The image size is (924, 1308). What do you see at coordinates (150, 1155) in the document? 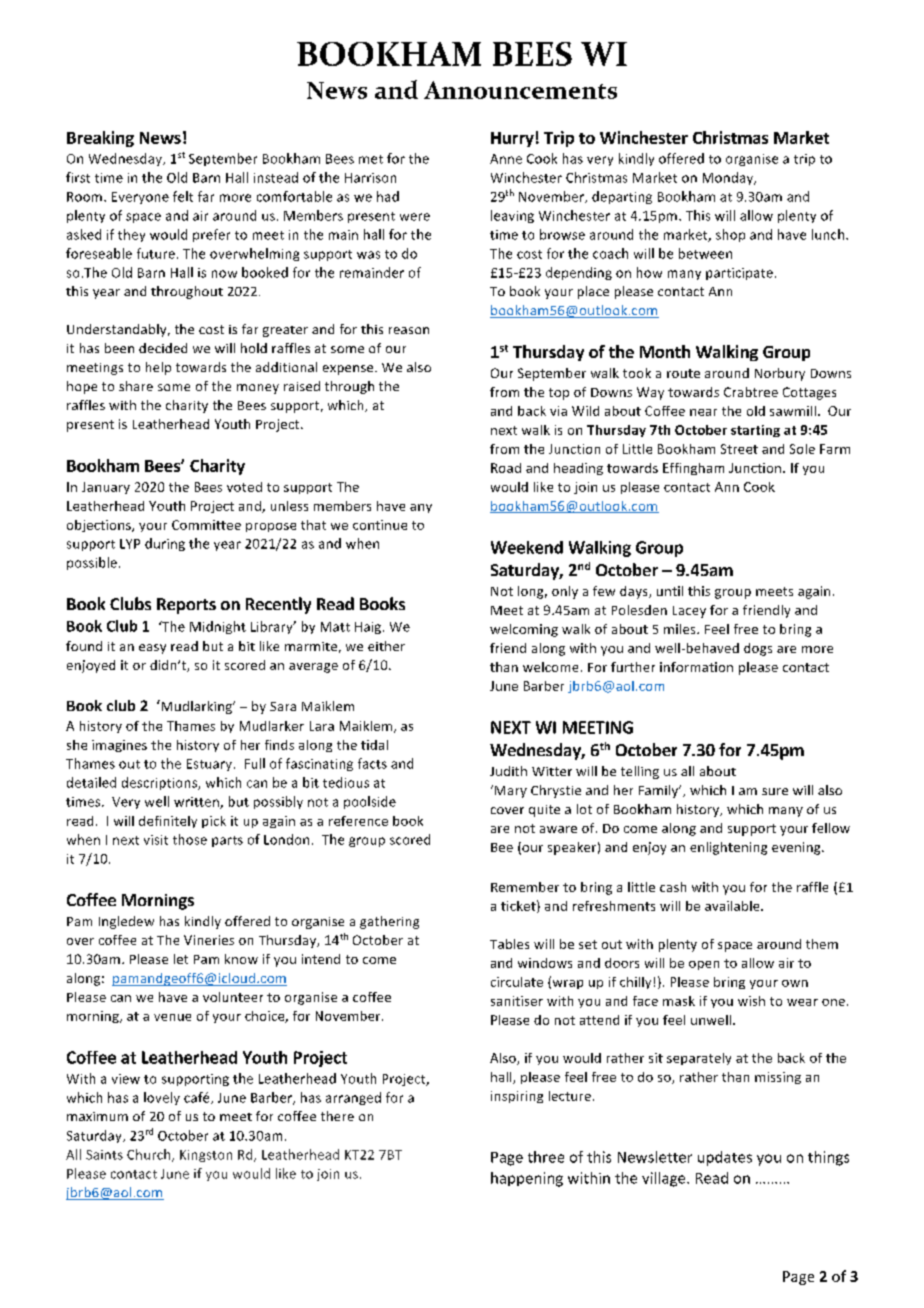
I see `Church` at bounding box center [150, 1155].
